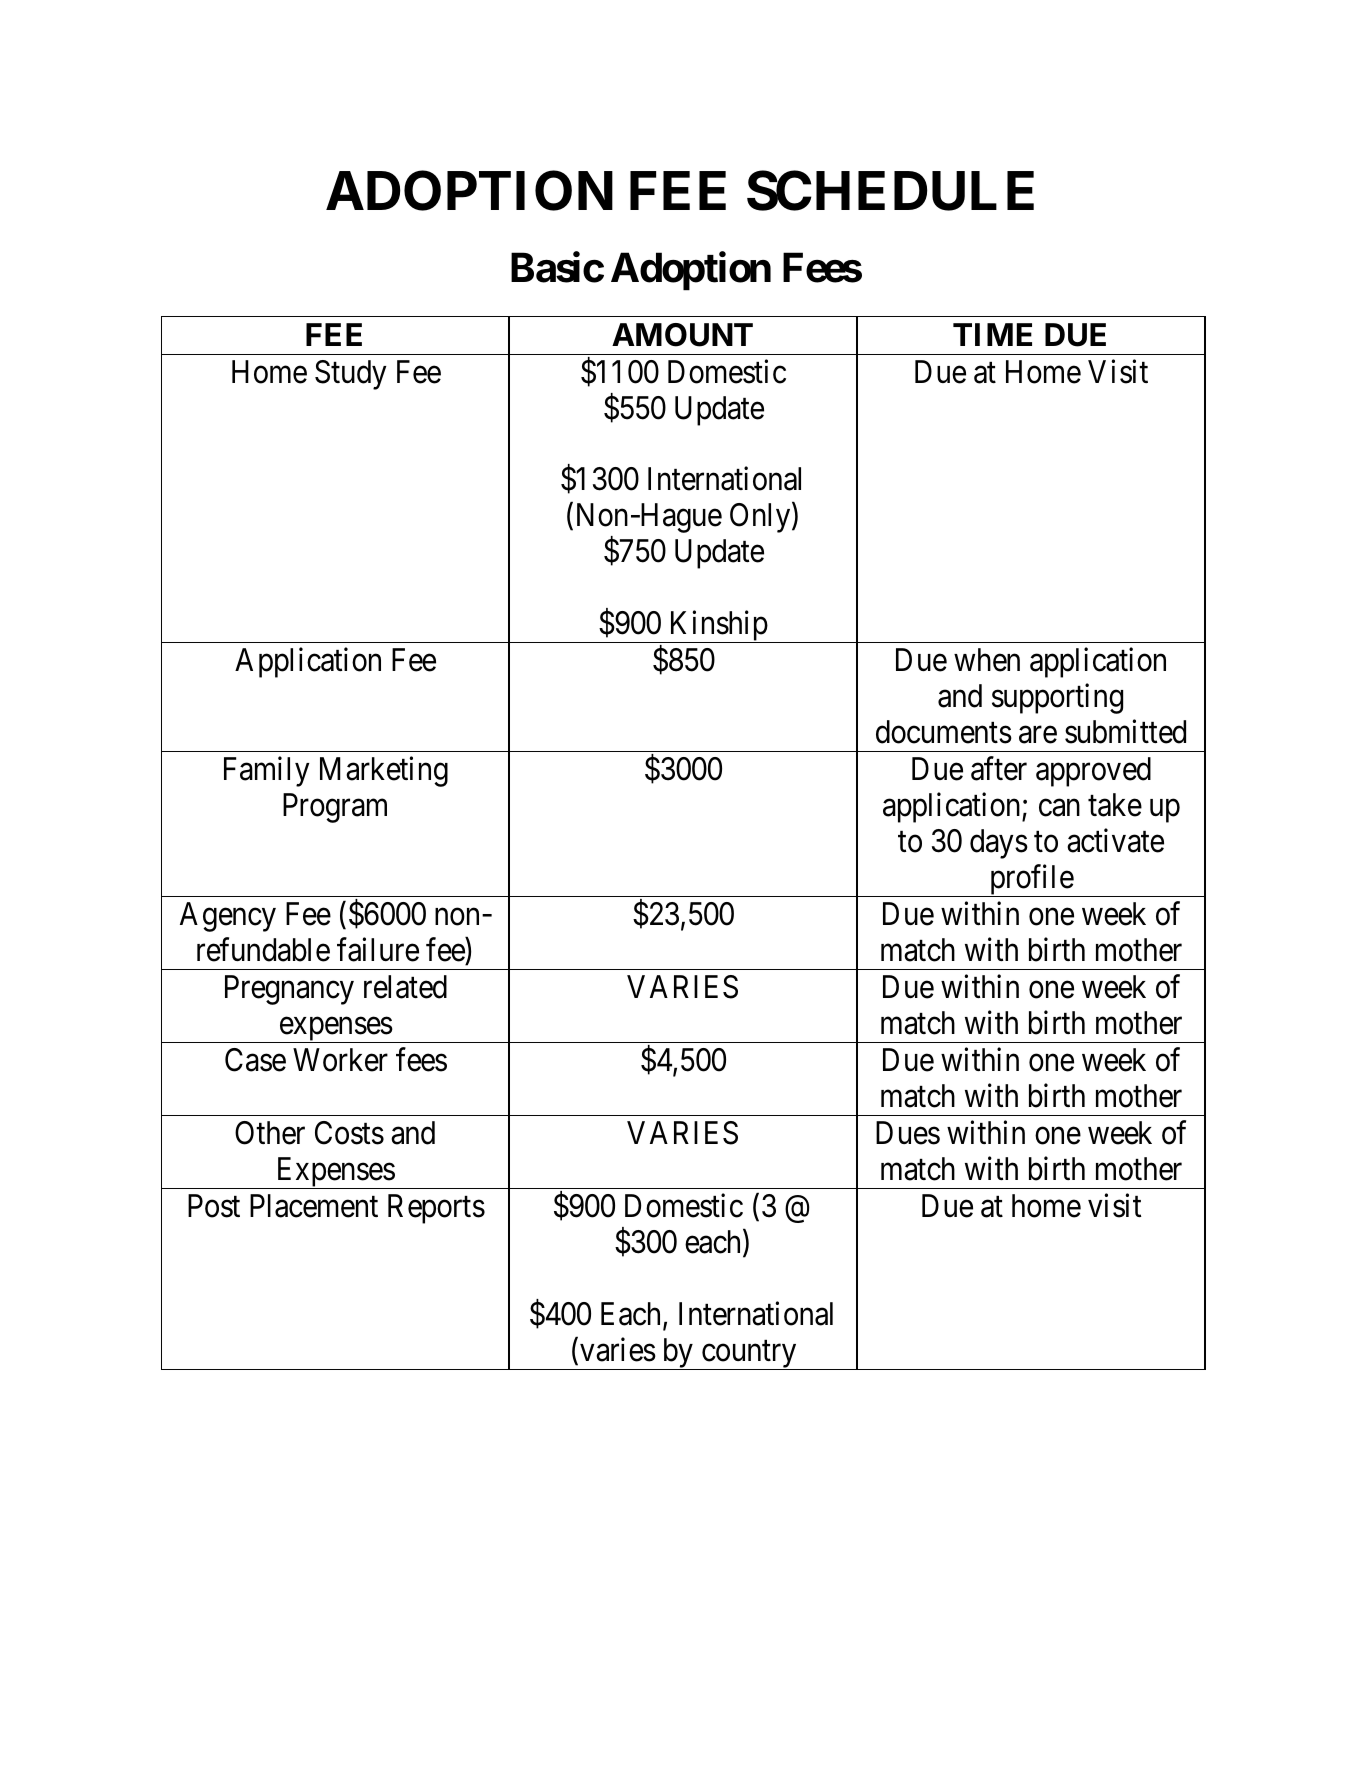 This page has height=1768, width=1366. I want to click on AMOUNT, so click(682, 335).
